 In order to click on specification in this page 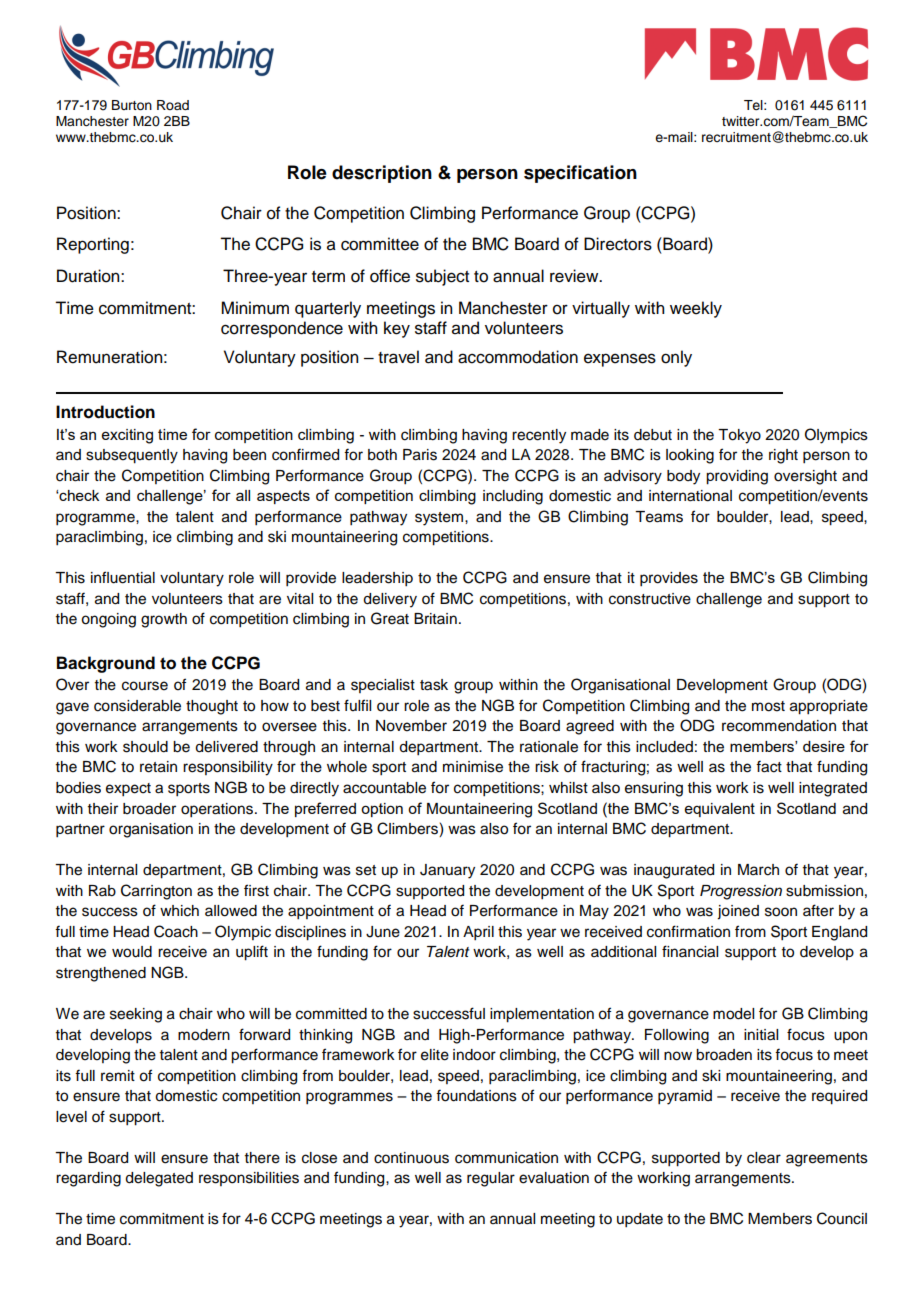, I will do `click(580, 174)`.
